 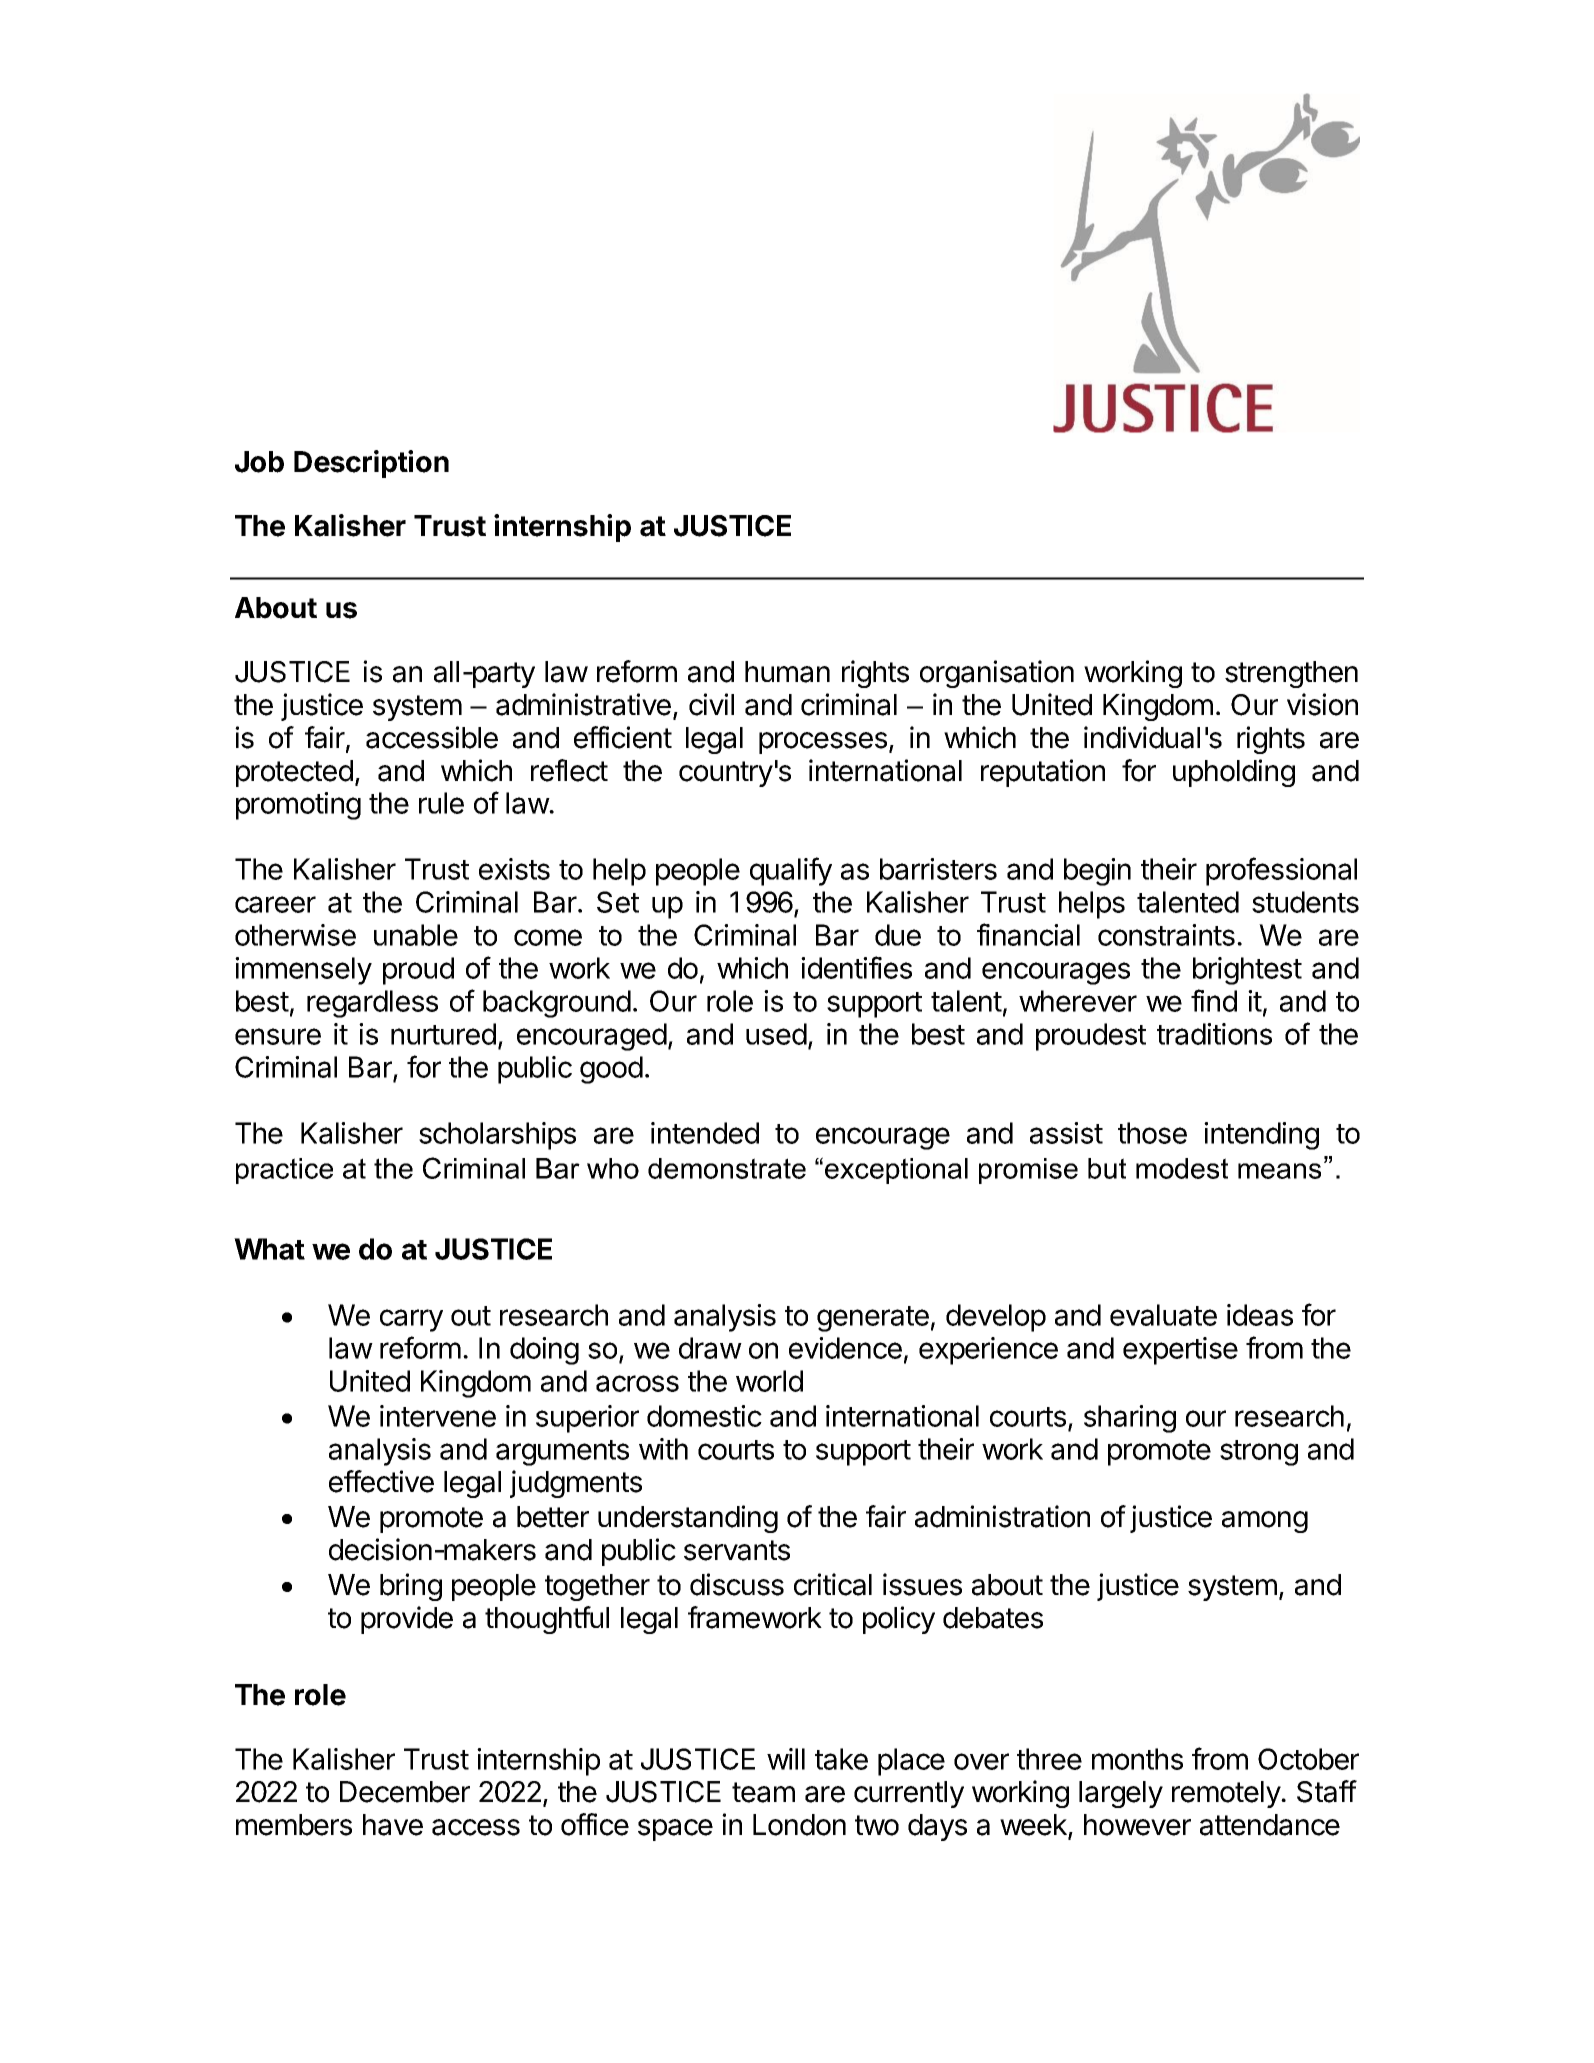 I want to click on team, so click(x=763, y=1792).
